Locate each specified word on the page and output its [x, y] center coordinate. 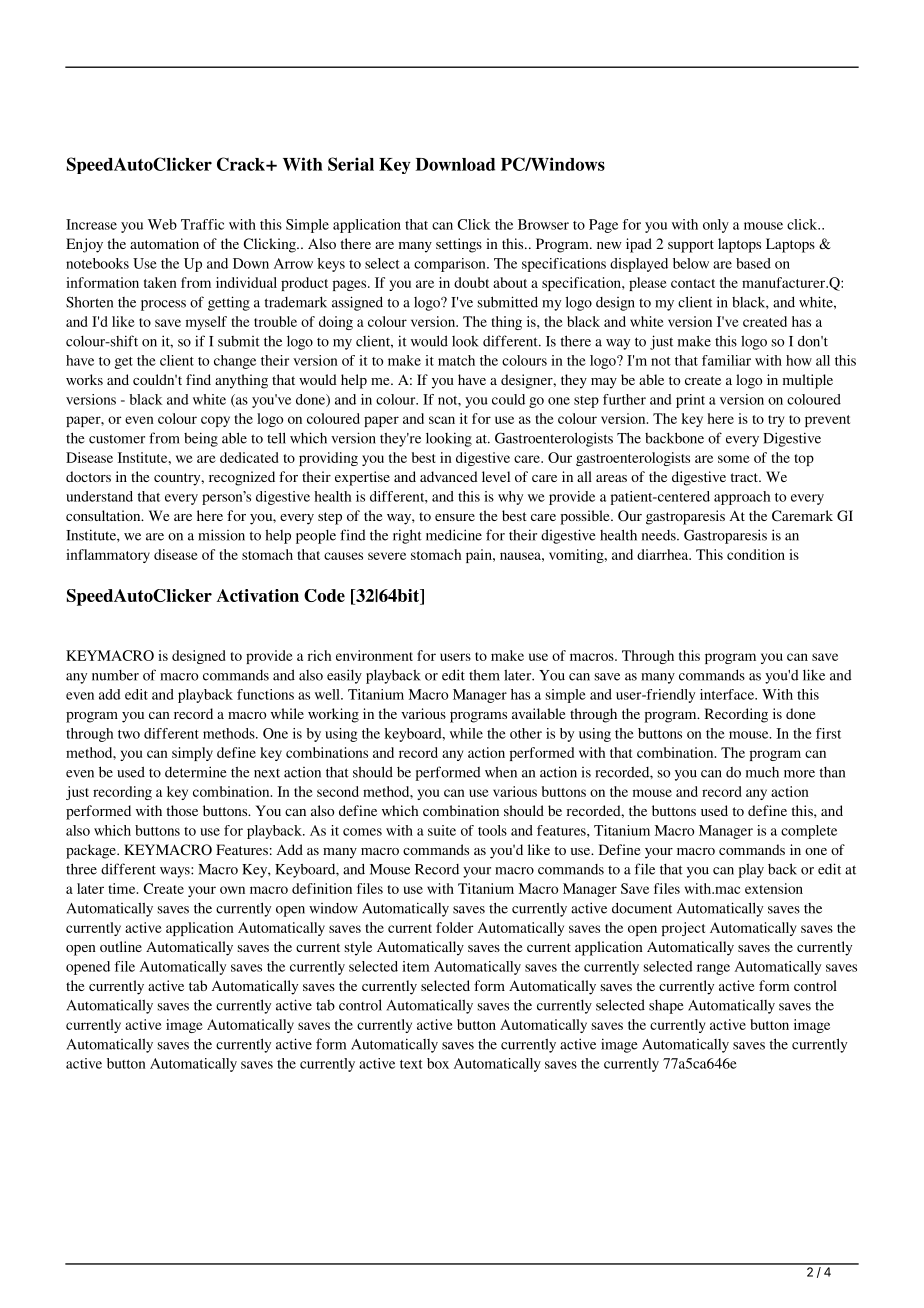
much [762, 772]
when [501, 772]
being [201, 439]
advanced [449, 476]
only [716, 226]
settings [459, 245]
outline [121, 946]
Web [162, 224]
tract [745, 477]
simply [192, 754]
